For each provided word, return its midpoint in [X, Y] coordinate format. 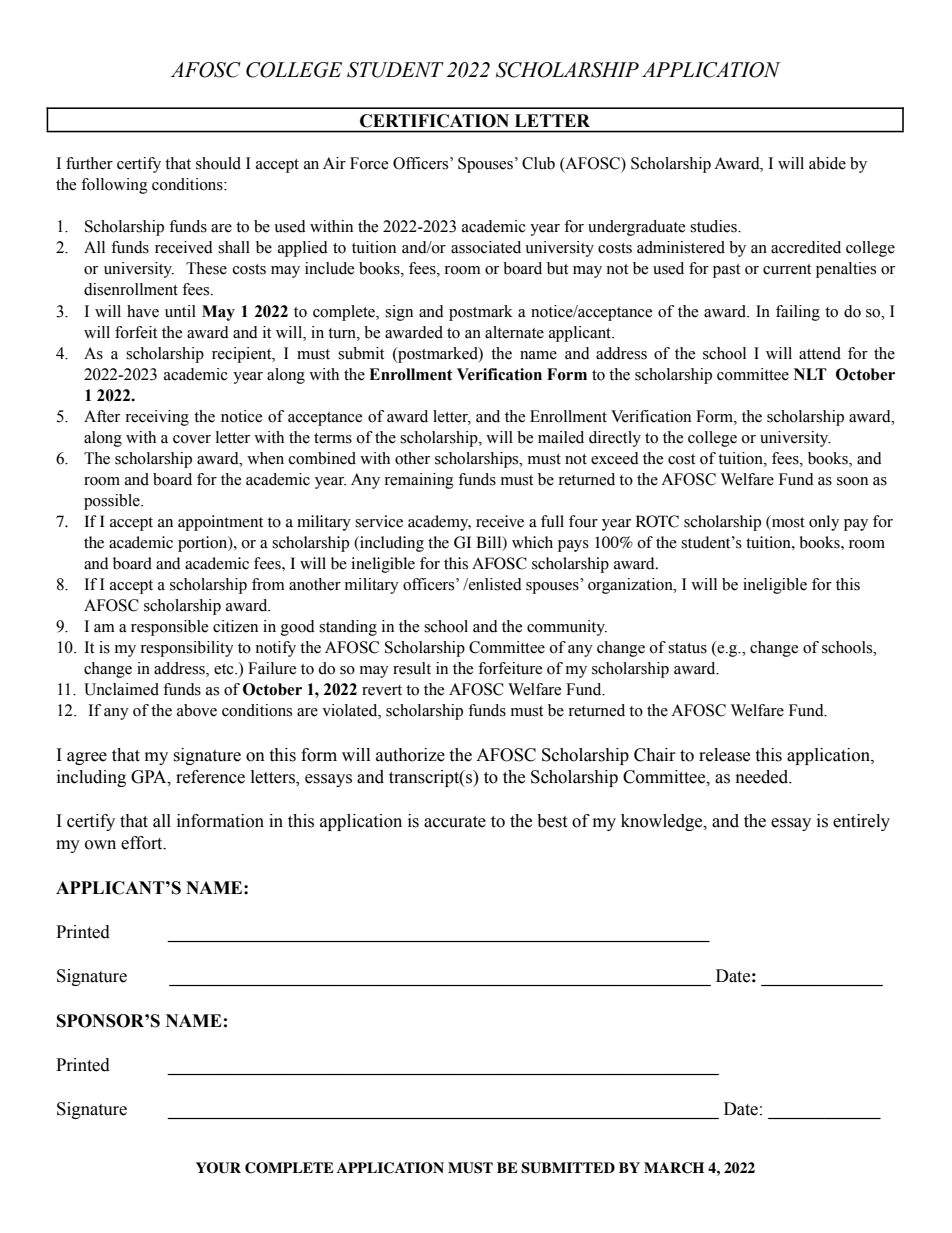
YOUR [218, 1168]
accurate [455, 822]
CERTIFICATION [434, 121]
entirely [861, 822]
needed [763, 777]
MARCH [674, 1168]
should [218, 163]
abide [827, 163]
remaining [419, 481]
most [787, 522]
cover [192, 439]
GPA [150, 777]
